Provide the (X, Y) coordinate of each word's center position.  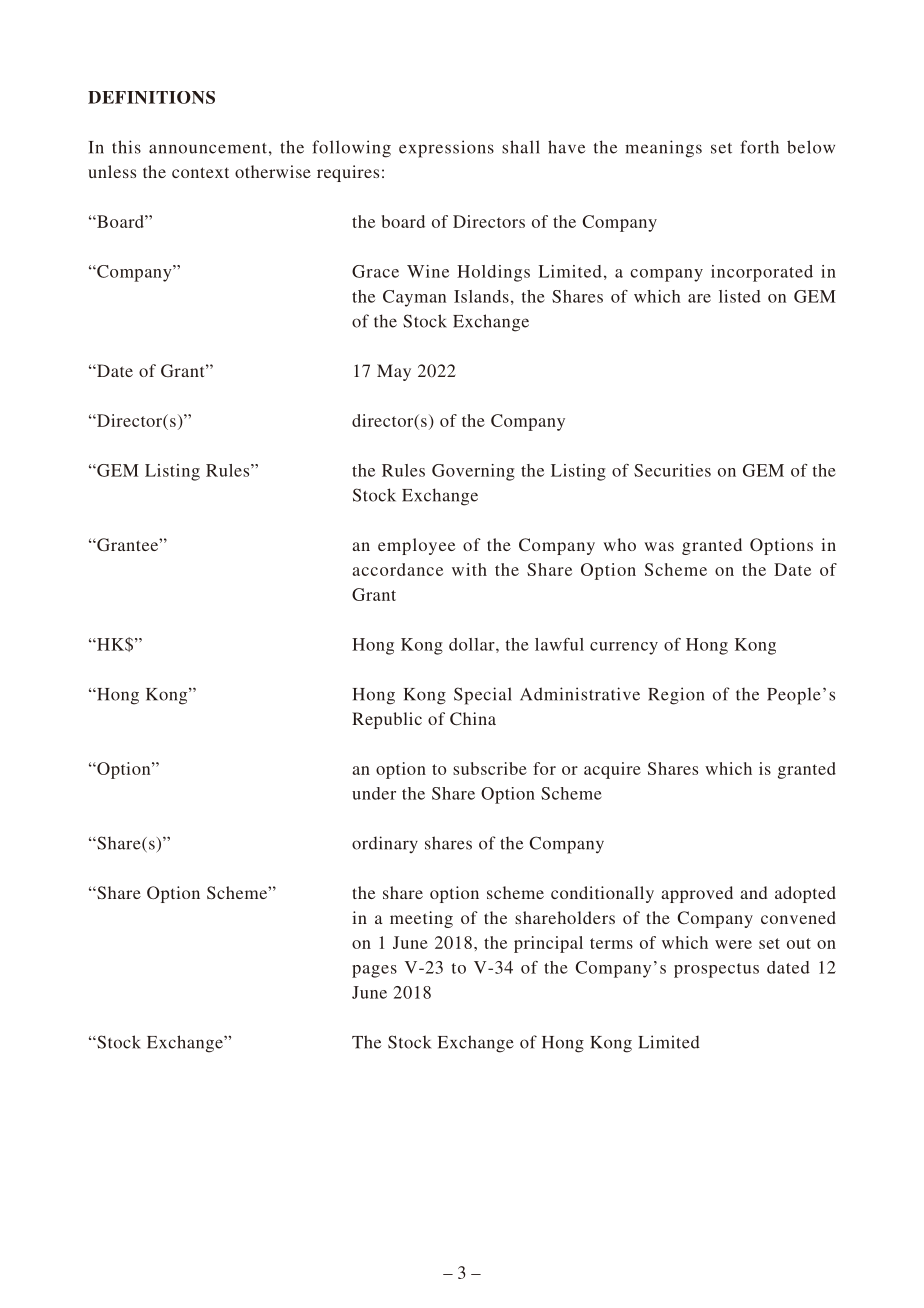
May (394, 372)
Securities (672, 470)
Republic (387, 720)
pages (374, 971)
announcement (208, 148)
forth (759, 147)
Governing (473, 472)
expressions (446, 149)
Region (676, 696)
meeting (421, 919)
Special (483, 696)
